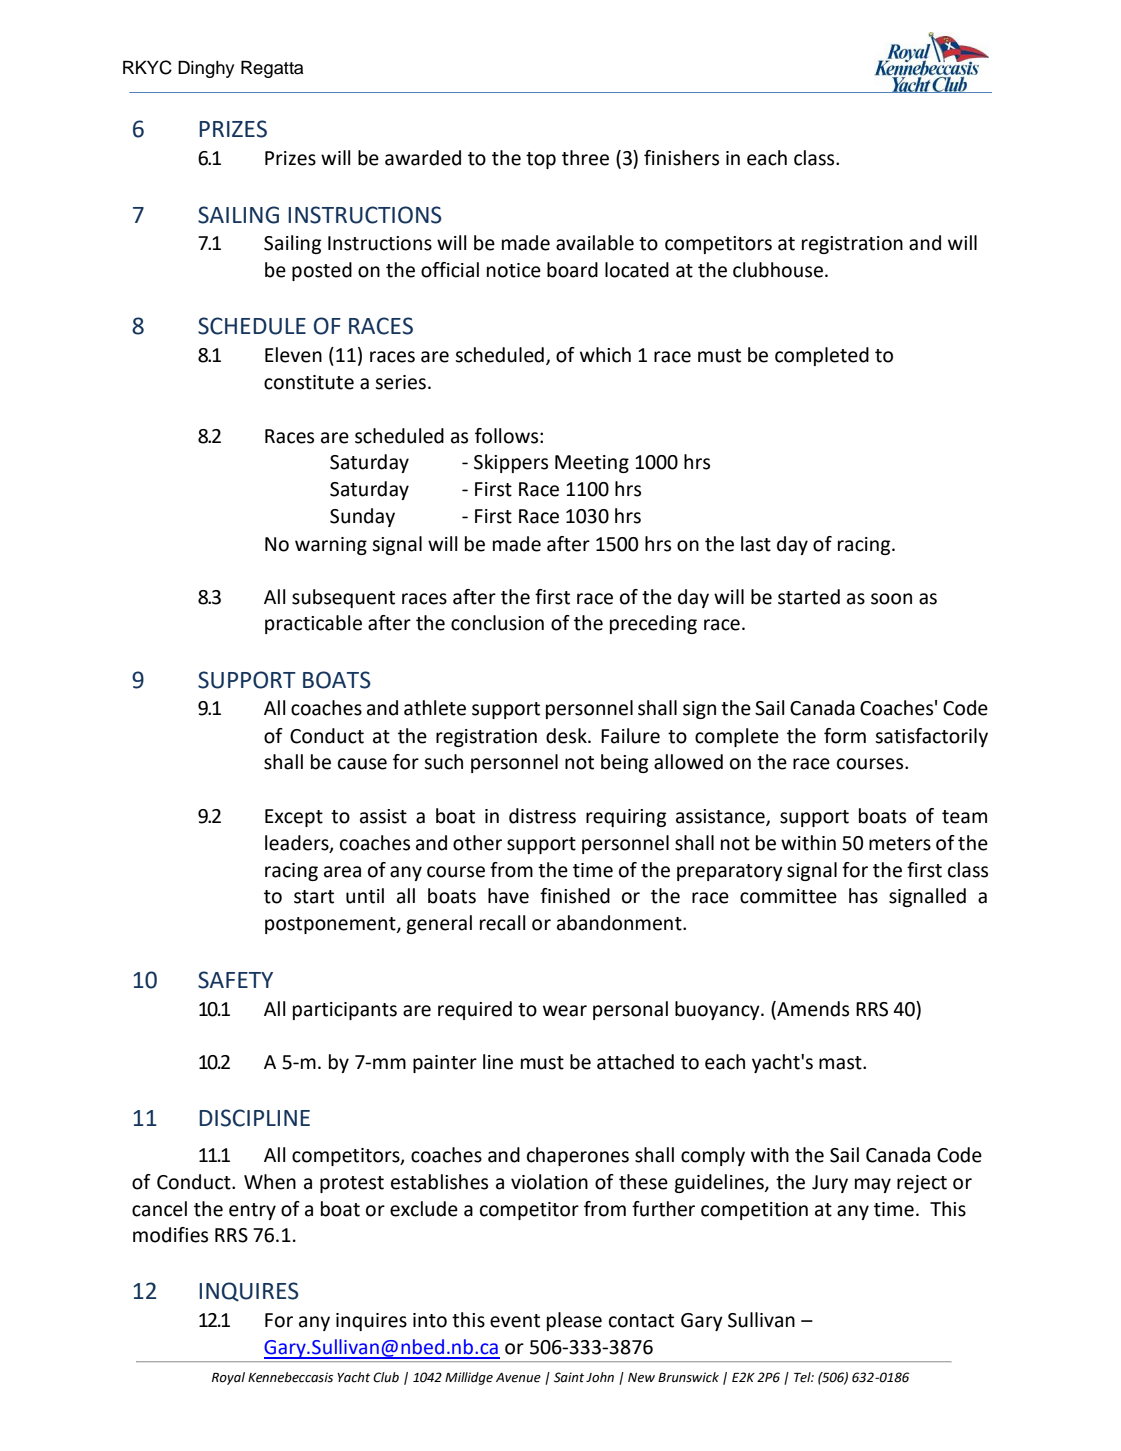 This screenshot has width=1121, height=1451. What do you see at coordinates (574, 1321) in the screenshot?
I see `please` at bounding box center [574, 1321].
